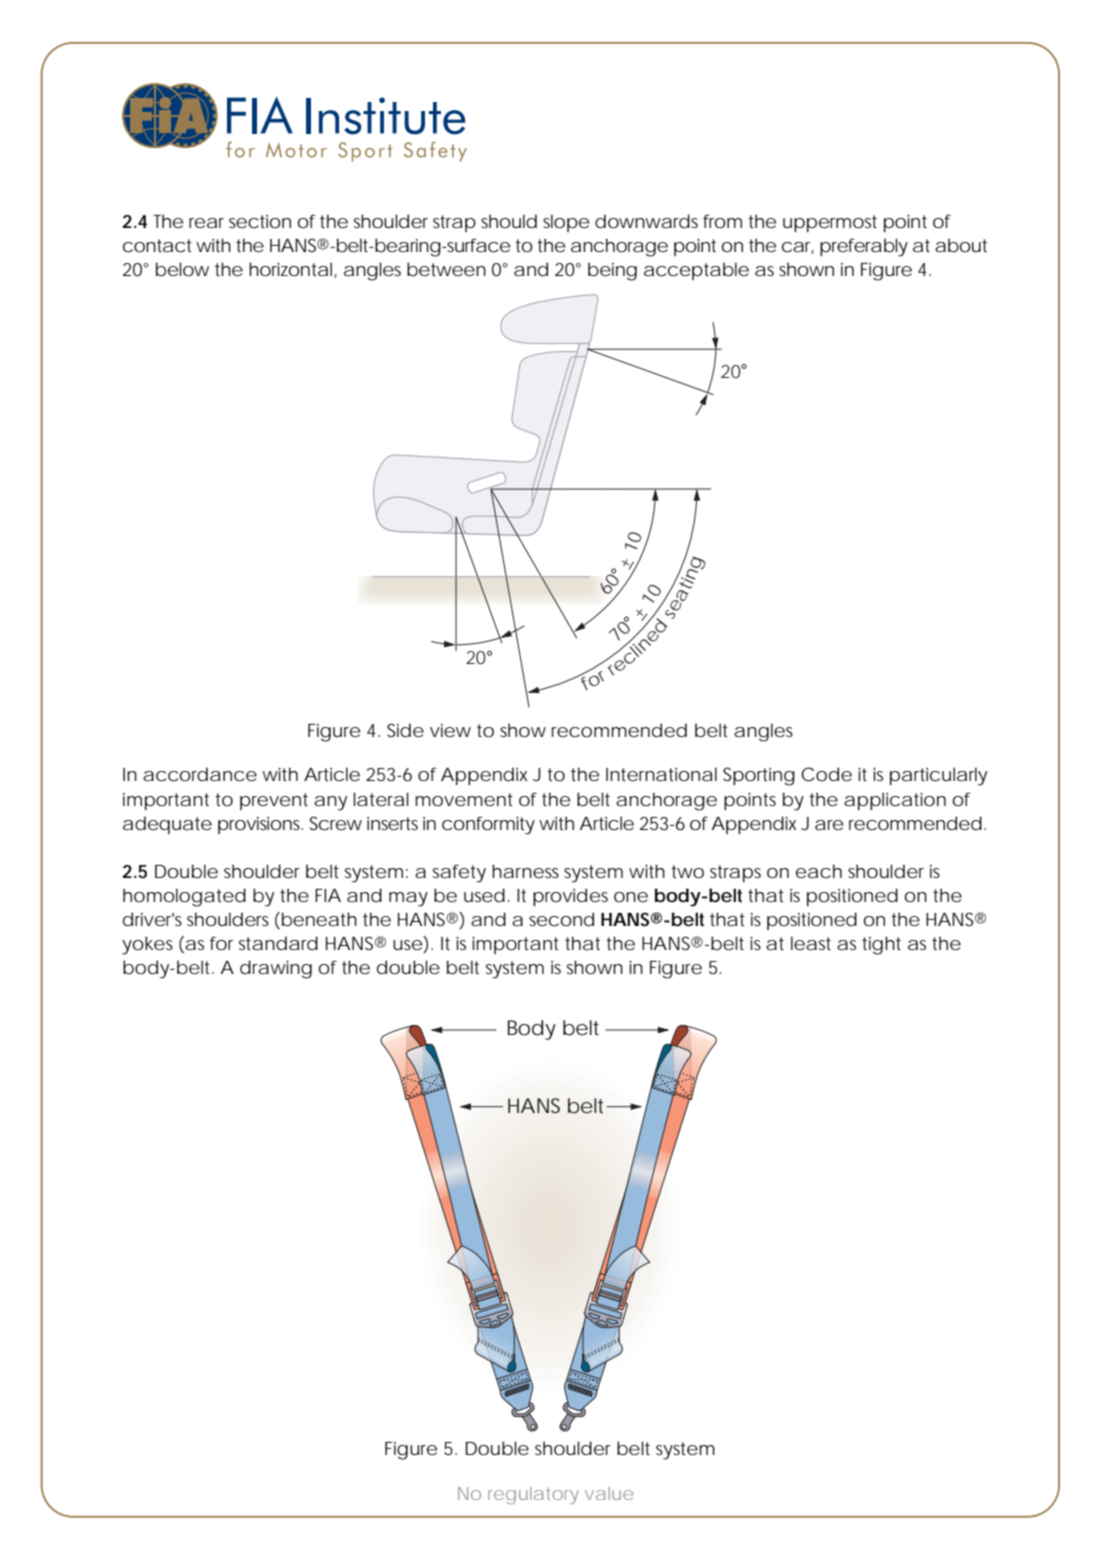 The height and width of the image is (1558, 1101). What do you see at coordinates (450, 730) in the image?
I see `view` at bounding box center [450, 730].
